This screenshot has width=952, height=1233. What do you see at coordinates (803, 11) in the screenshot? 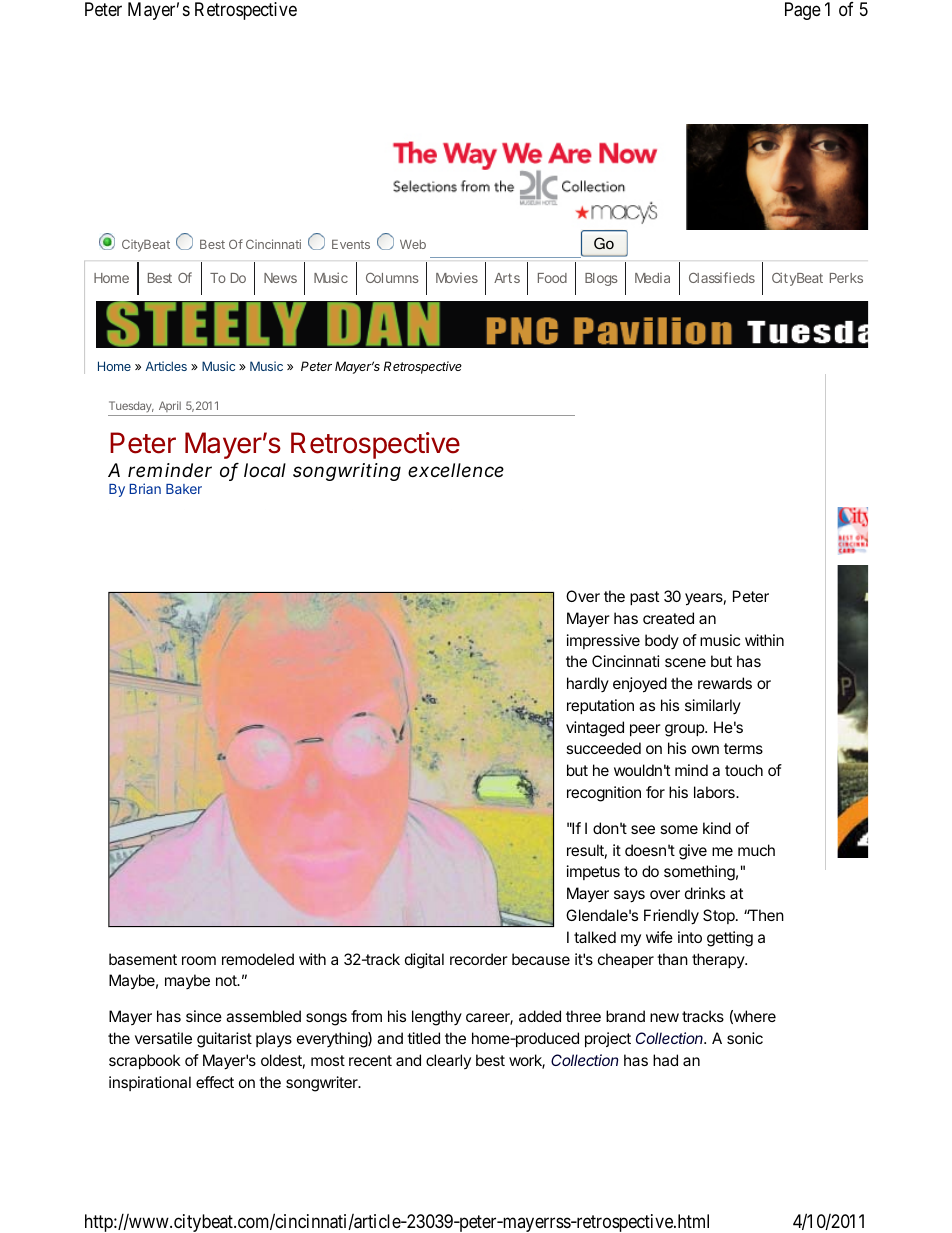
I see `Page` at bounding box center [803, 11].
